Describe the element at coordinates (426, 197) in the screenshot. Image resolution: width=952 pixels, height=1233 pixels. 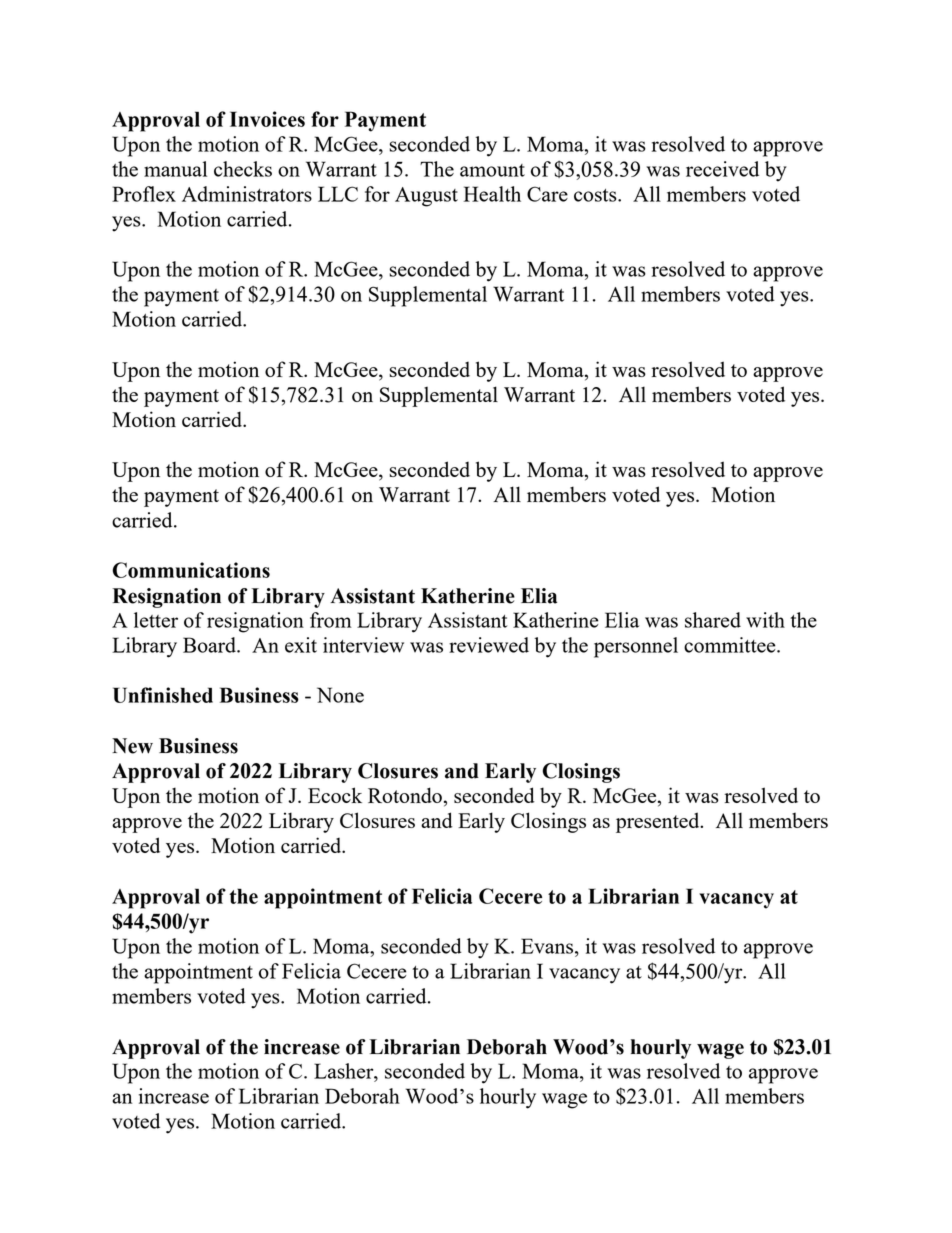
I see `August` at that location.
